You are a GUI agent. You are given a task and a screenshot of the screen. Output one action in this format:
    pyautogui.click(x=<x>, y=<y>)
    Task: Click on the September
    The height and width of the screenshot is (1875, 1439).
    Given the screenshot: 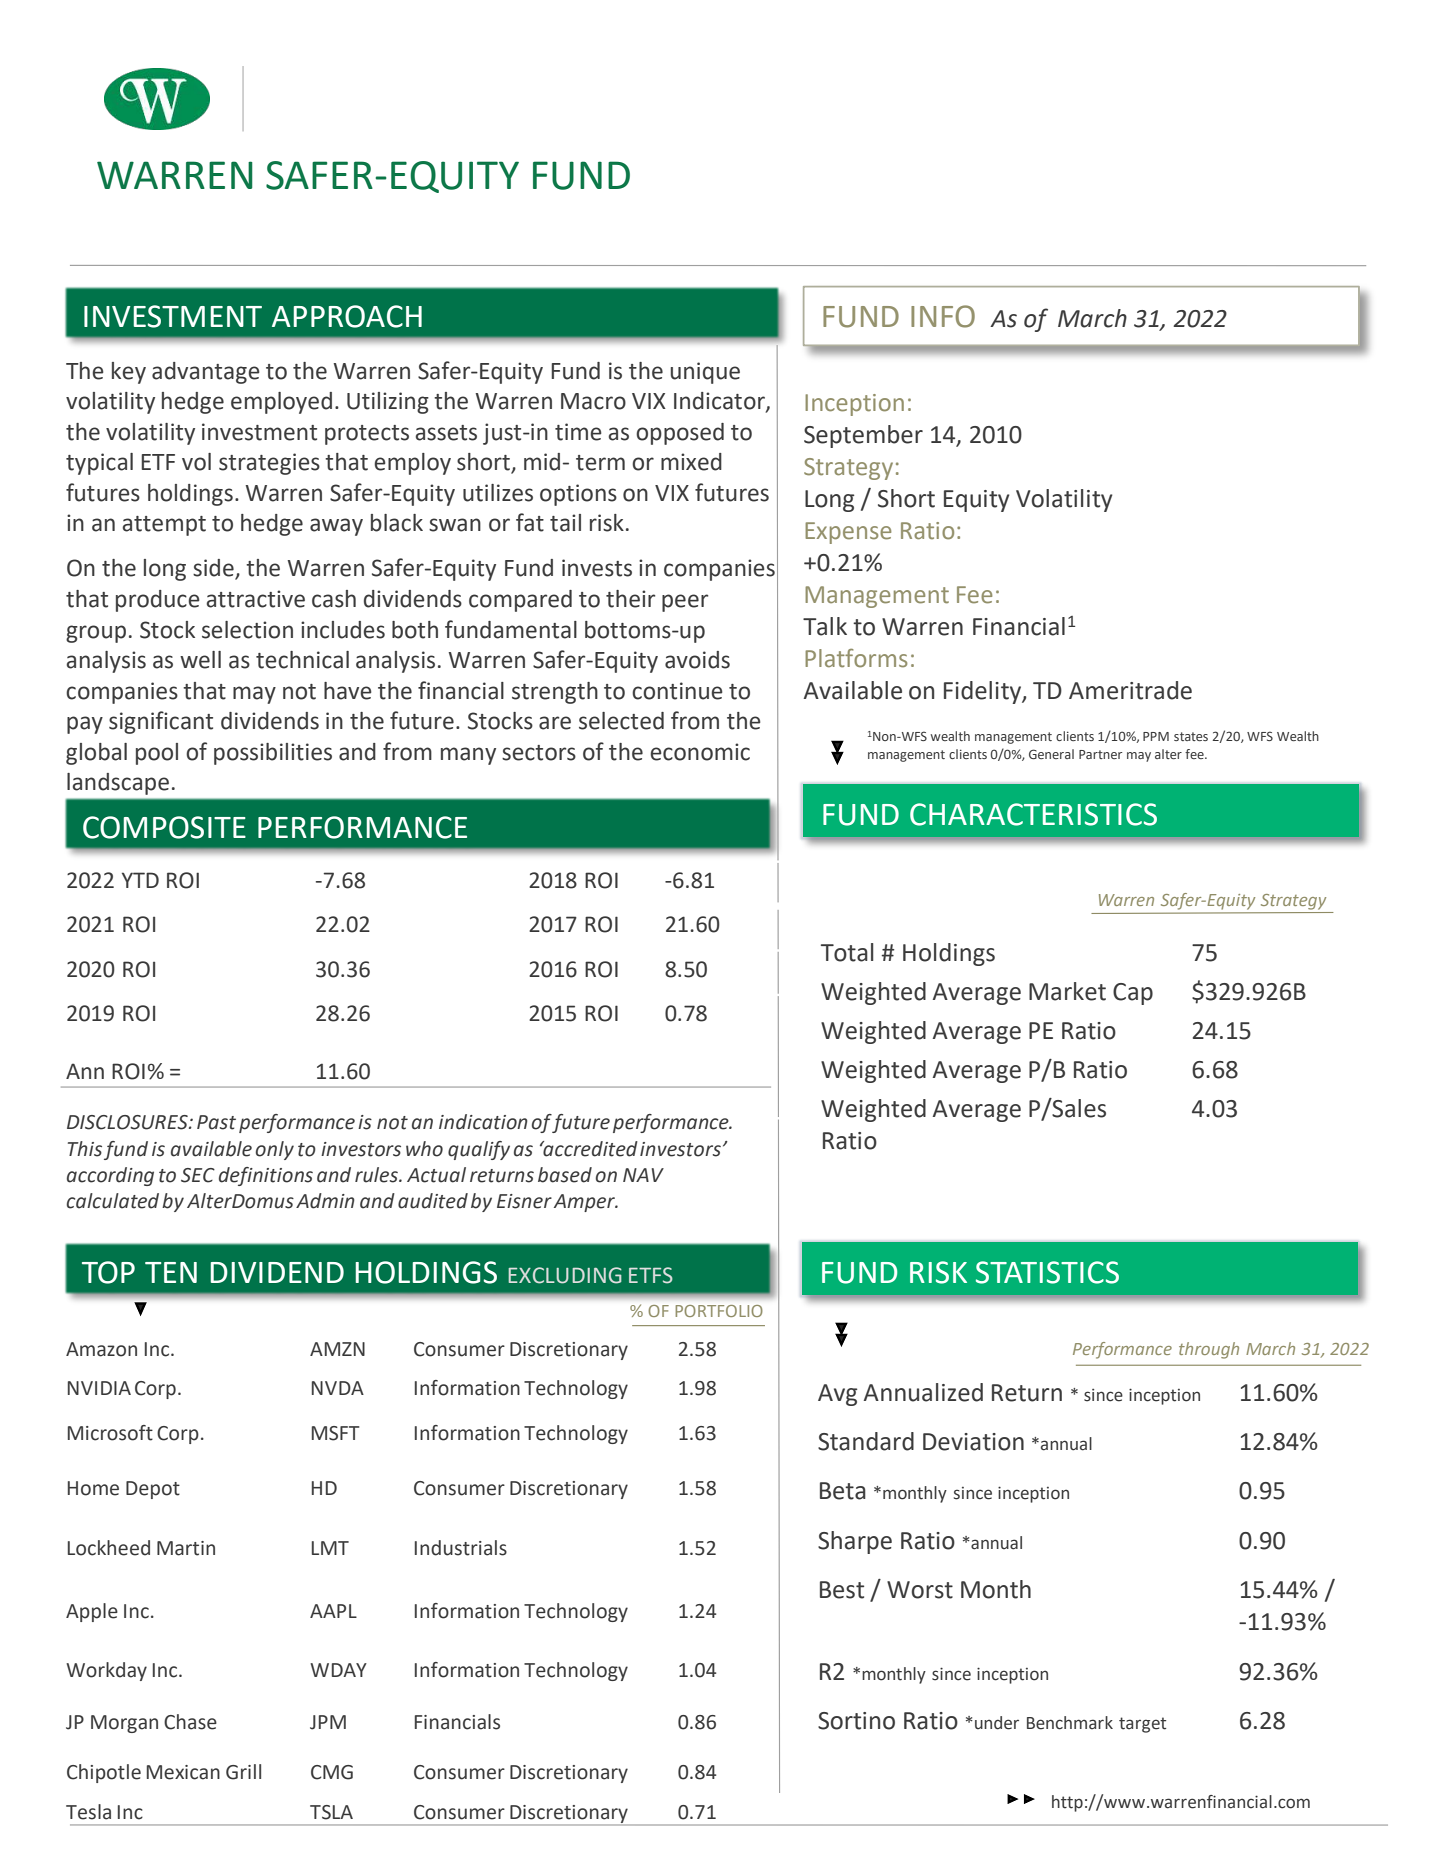 What is the action you would take?
    pyautogui.click(x=863, y=436)
